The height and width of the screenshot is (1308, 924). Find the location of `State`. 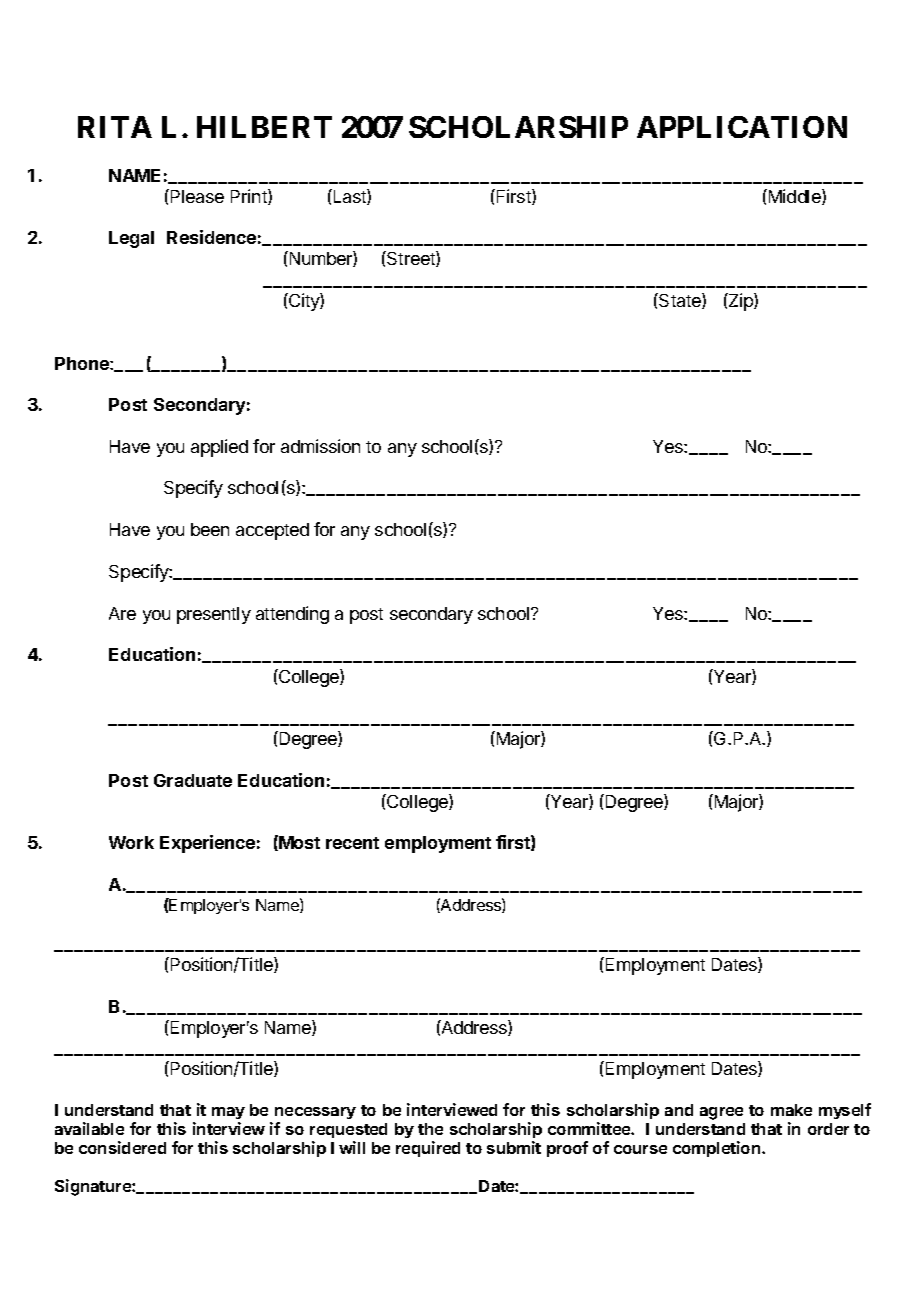

State is located at coordinates (680, 301).
